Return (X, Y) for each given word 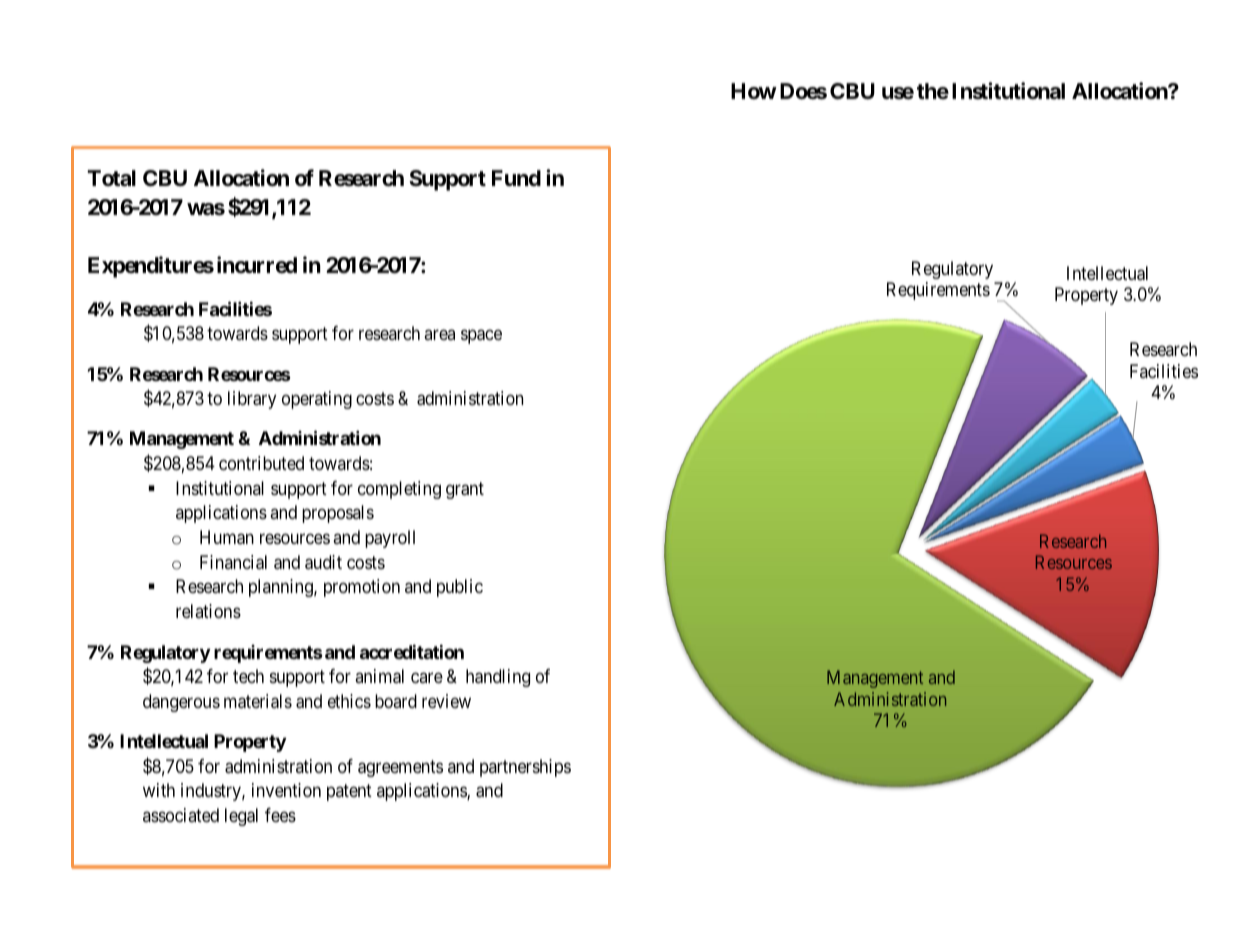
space (481, 337)
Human (227, 537)
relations (208, 611)
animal (379, 676)
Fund (516, 178)
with (159, 790)
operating (317, 400)
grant (465, 490)
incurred (257, 264)
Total (111, 178)
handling (498, 678)
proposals (338, 514)
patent (349, 793)
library (252, 400)
